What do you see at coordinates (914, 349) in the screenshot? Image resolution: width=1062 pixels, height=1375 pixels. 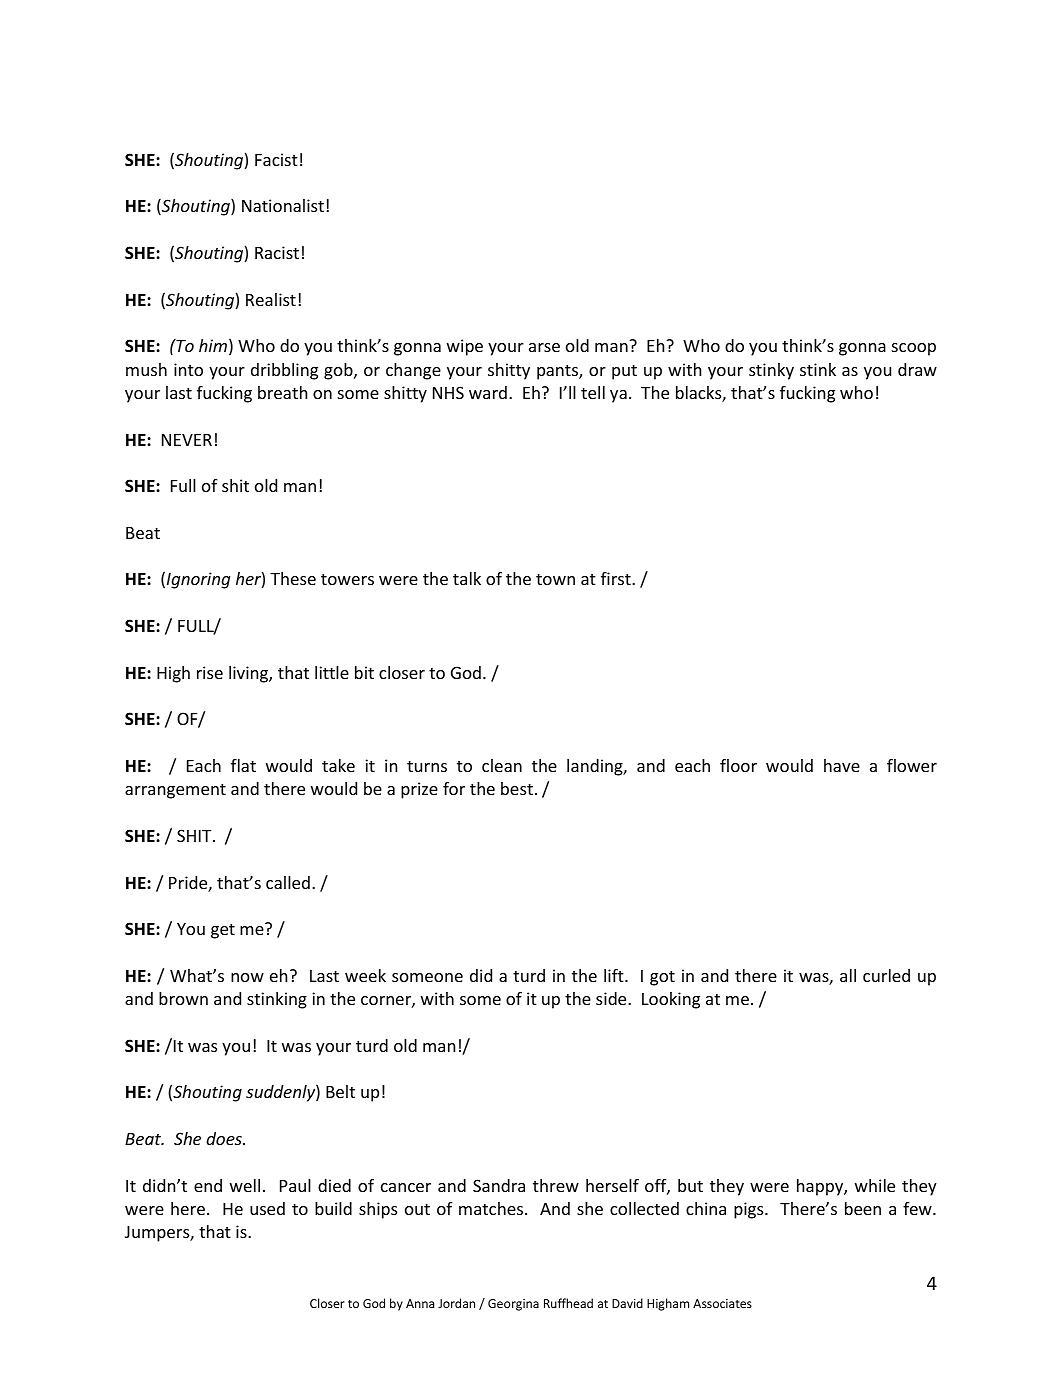 I see `scoop` at bounding box center [914, 349].
